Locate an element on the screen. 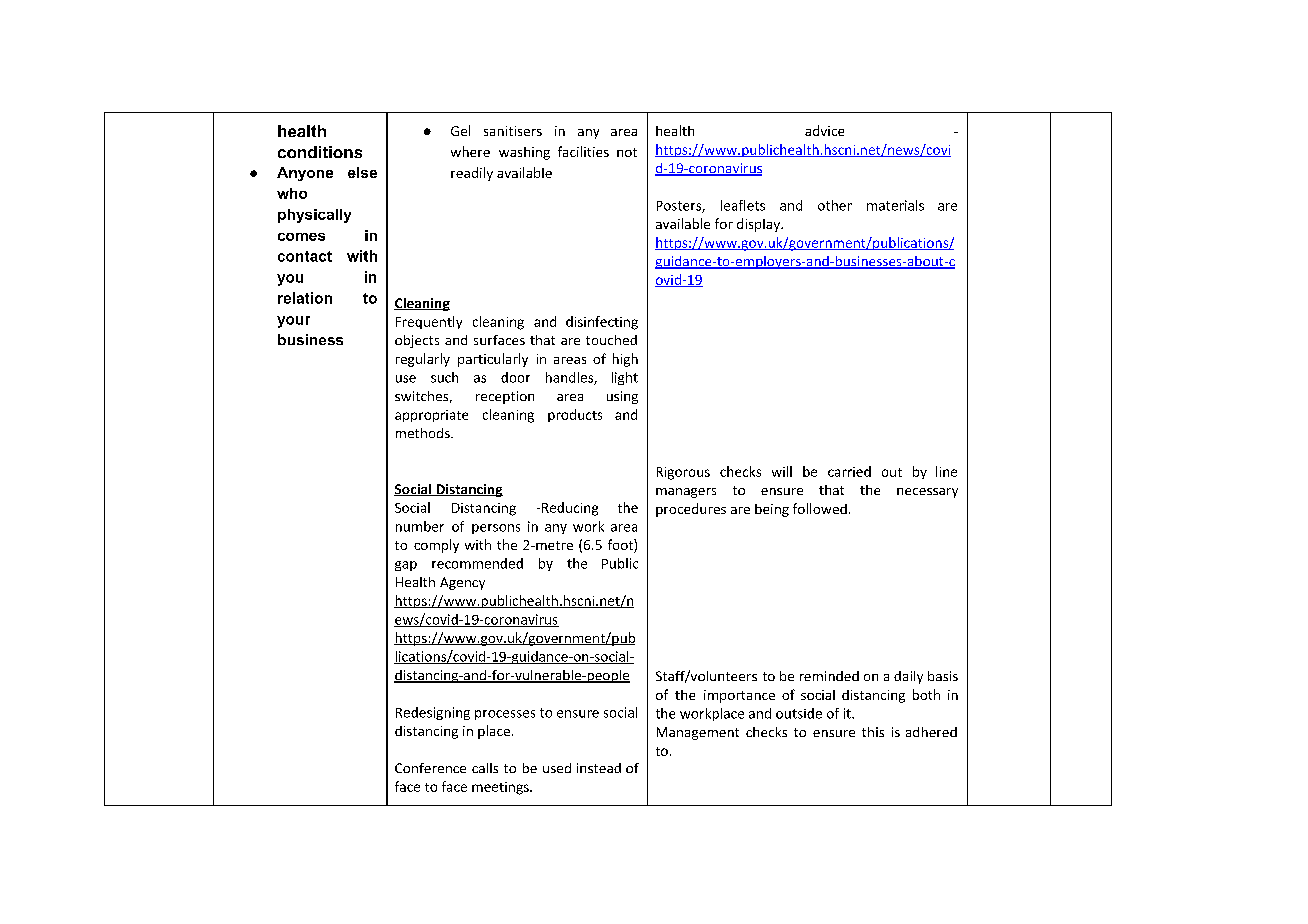  Rigorous is located at coordinates (683, 473).
